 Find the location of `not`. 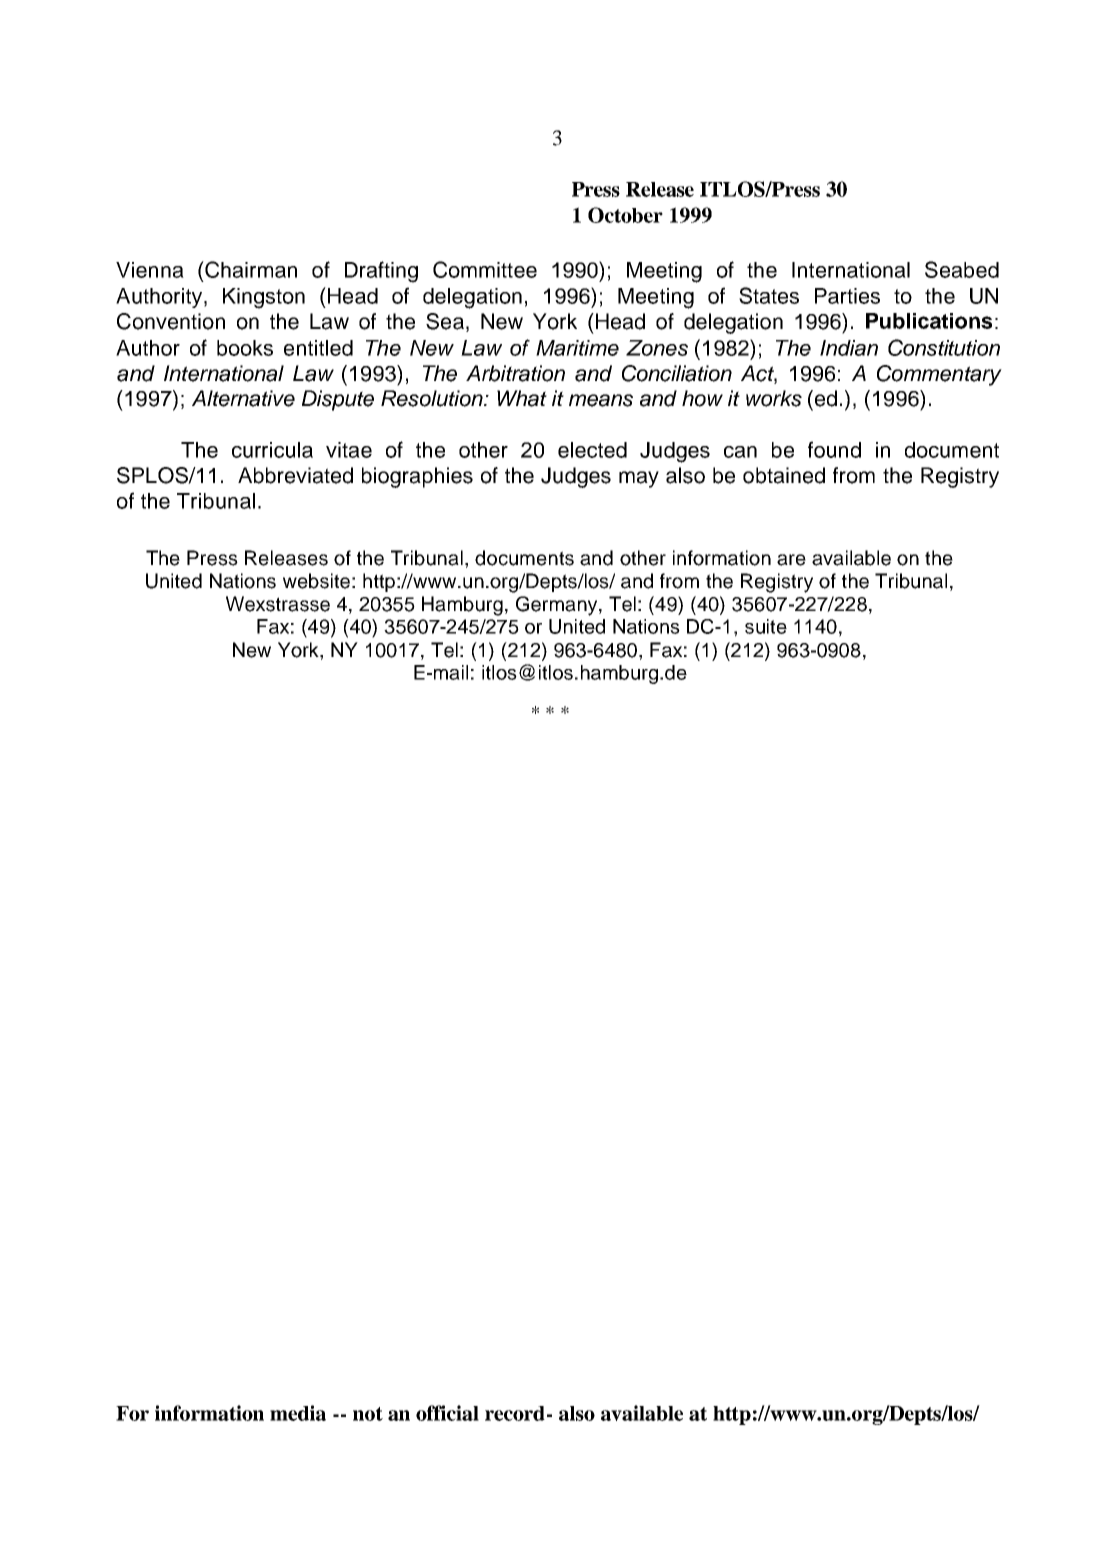

not is located at coordinates (368, 1414).
